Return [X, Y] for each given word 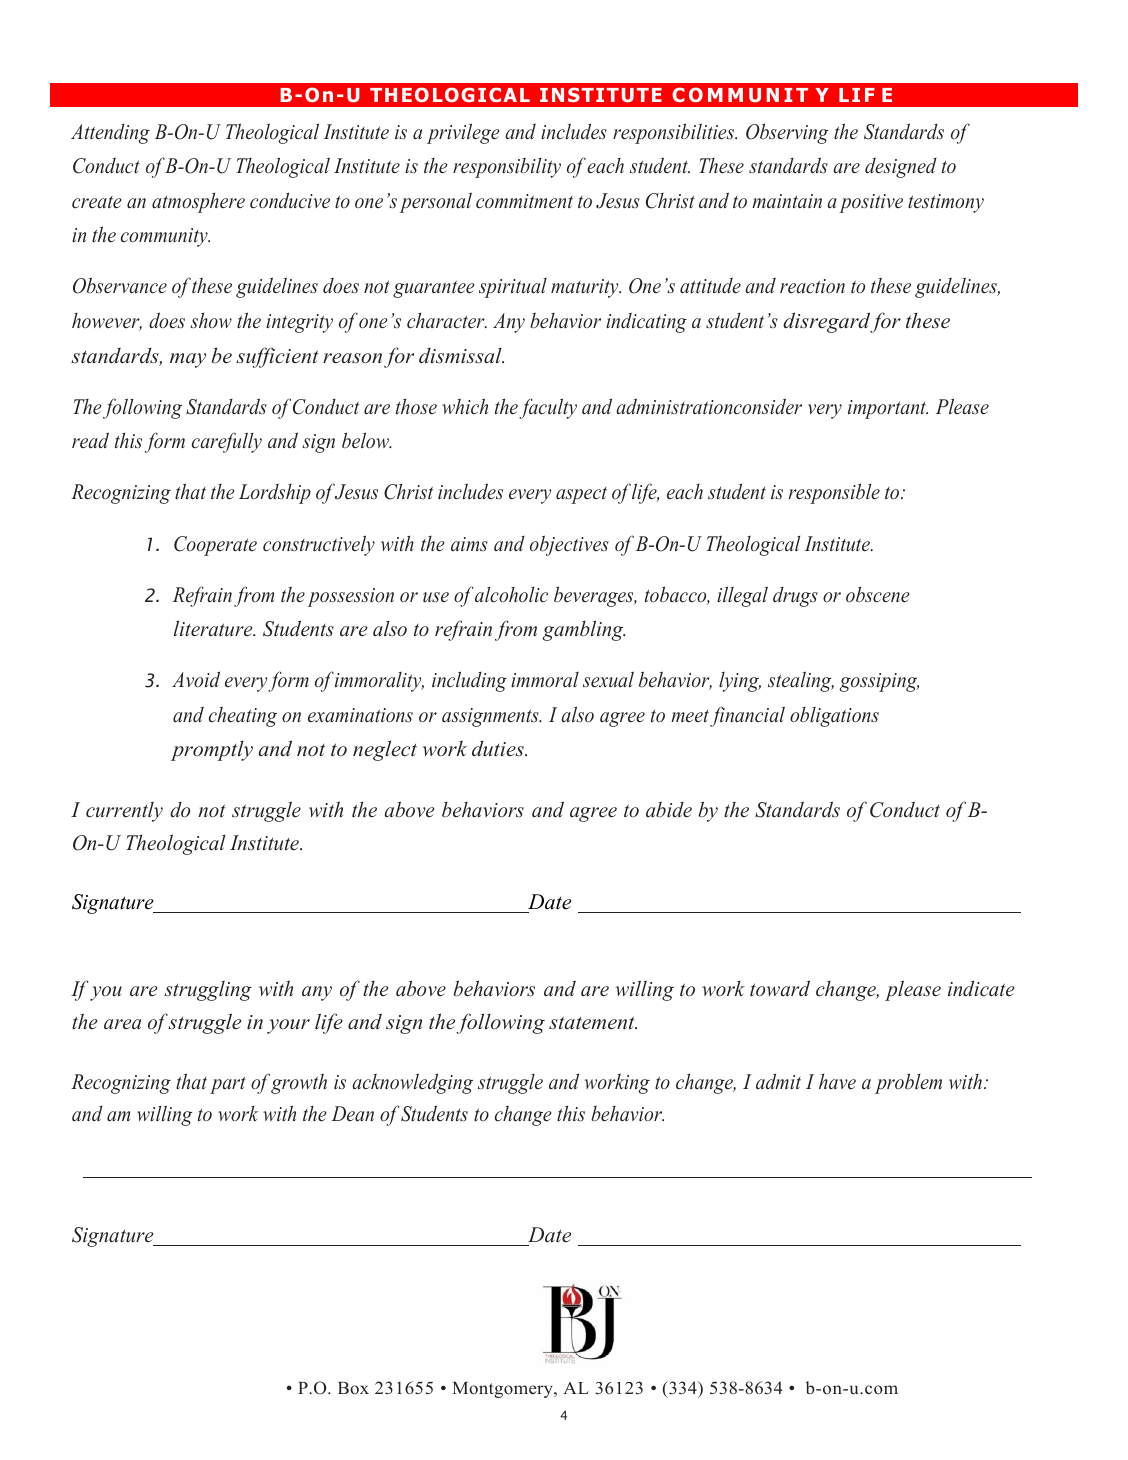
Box [353, 1388]
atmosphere [198, 203]
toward [780, 988]
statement [593, 1023]
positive [871, 203]
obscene [878, 594]
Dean [353, 1113]
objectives [569, 545]
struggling [208, 991]
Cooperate [215, 546]
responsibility [507, 168]
